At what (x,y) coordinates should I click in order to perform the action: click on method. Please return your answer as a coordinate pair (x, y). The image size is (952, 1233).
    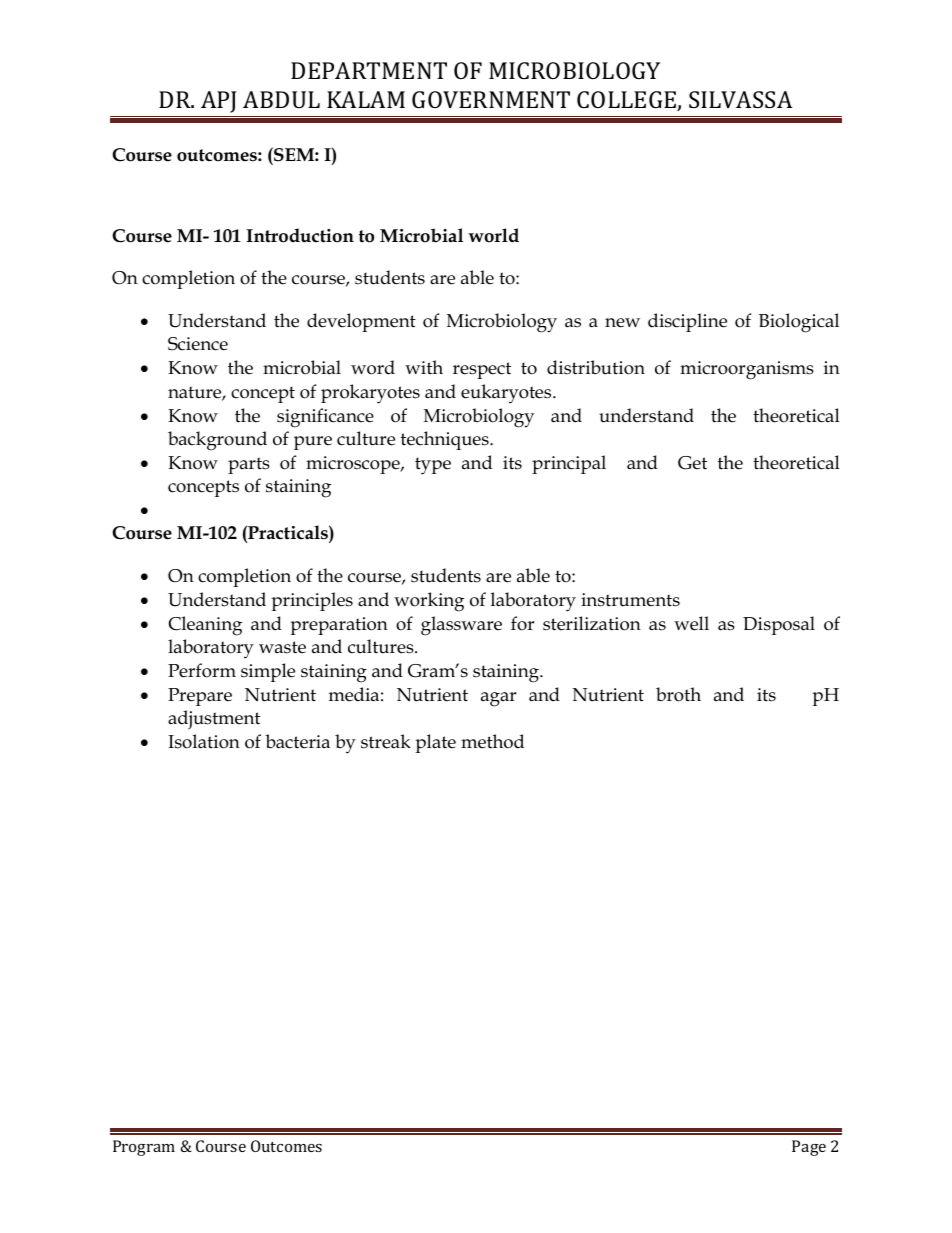
    Looking at the image, I should click on (492, 741).
